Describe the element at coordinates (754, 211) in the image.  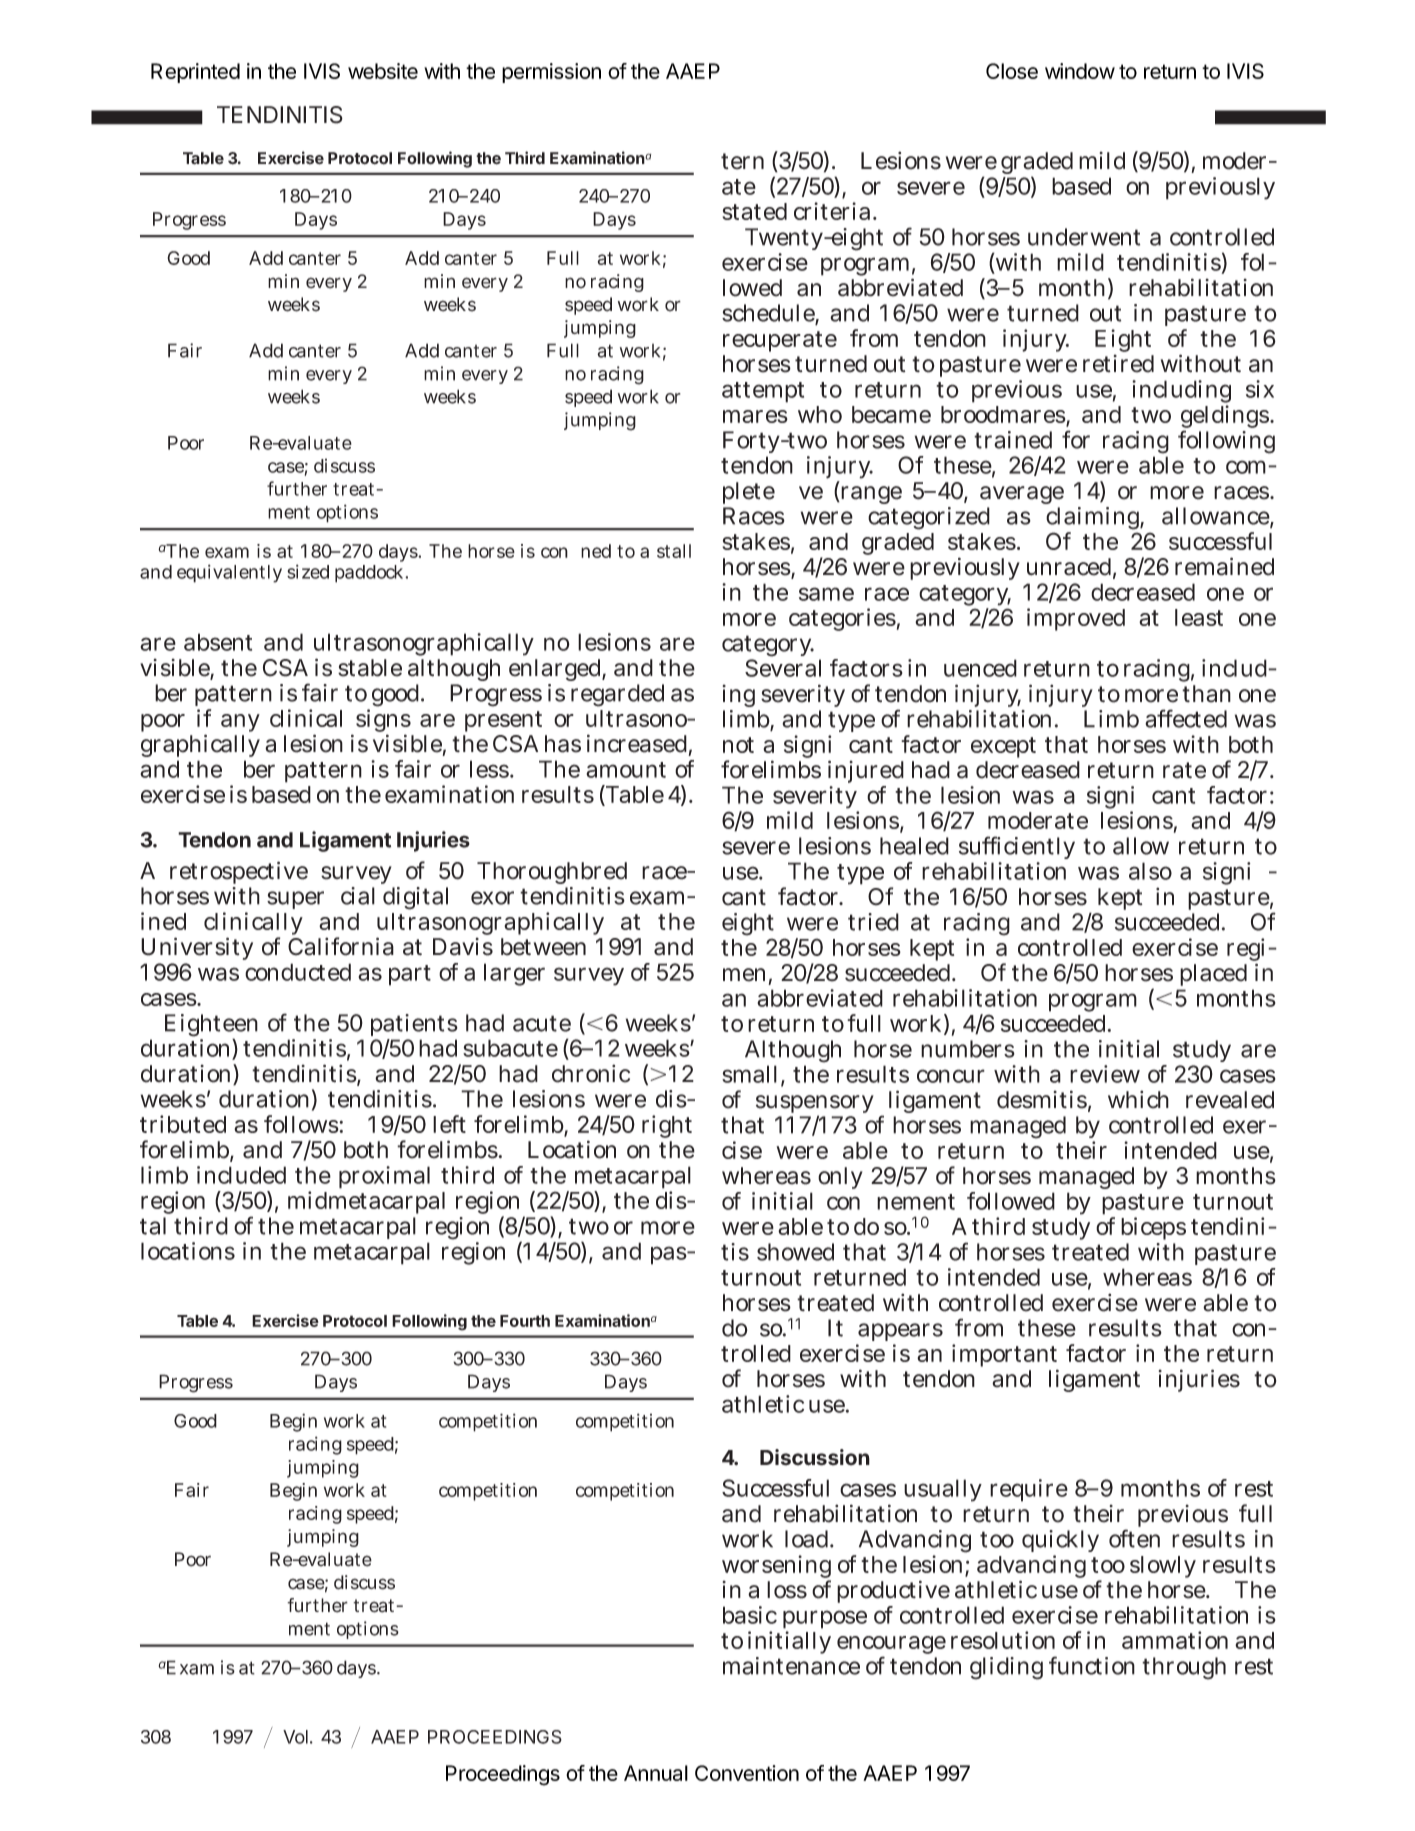
I see `stated` at that location.
